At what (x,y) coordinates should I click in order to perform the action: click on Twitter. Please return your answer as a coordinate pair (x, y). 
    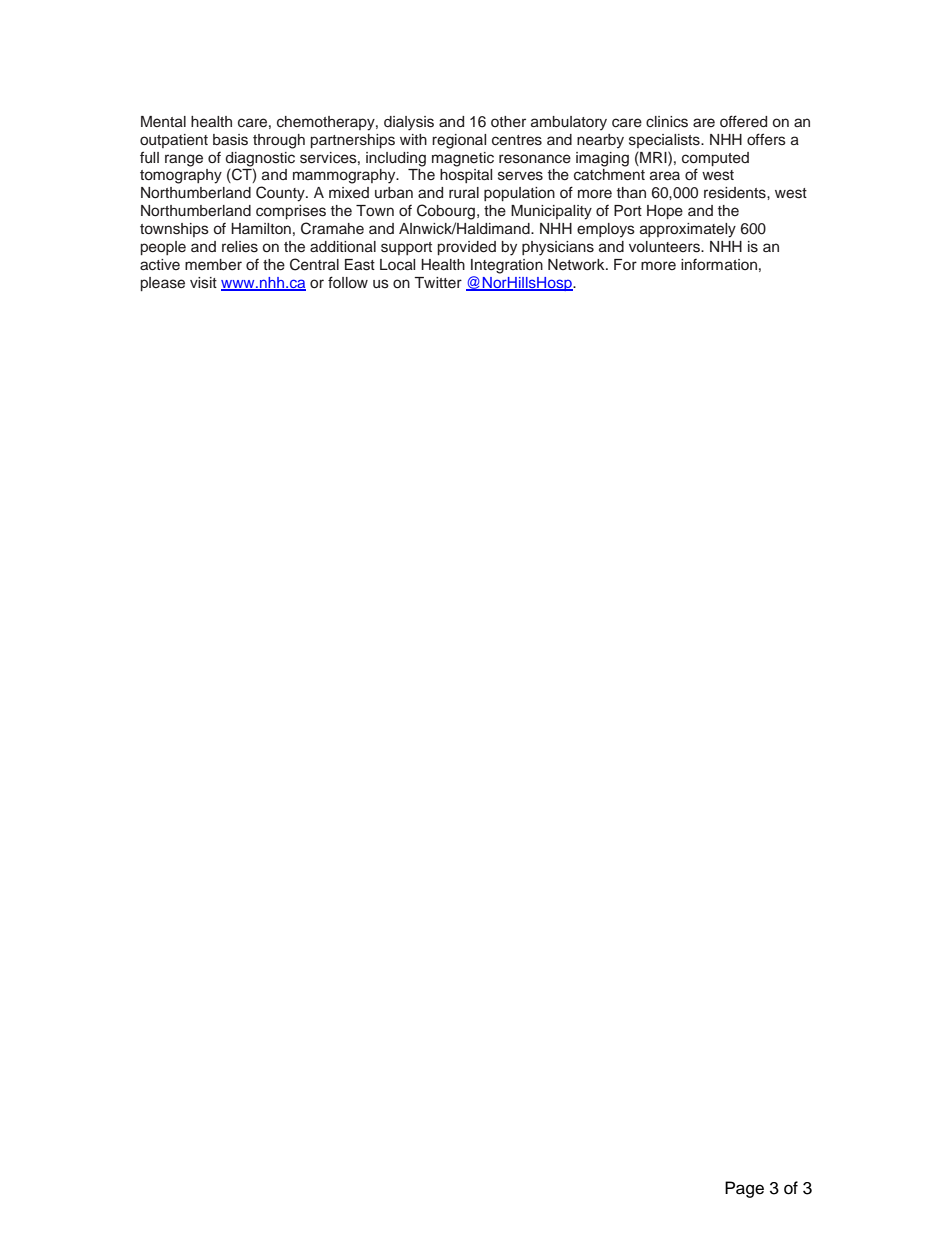
    Looking at the image, I should click on (438, 282).
